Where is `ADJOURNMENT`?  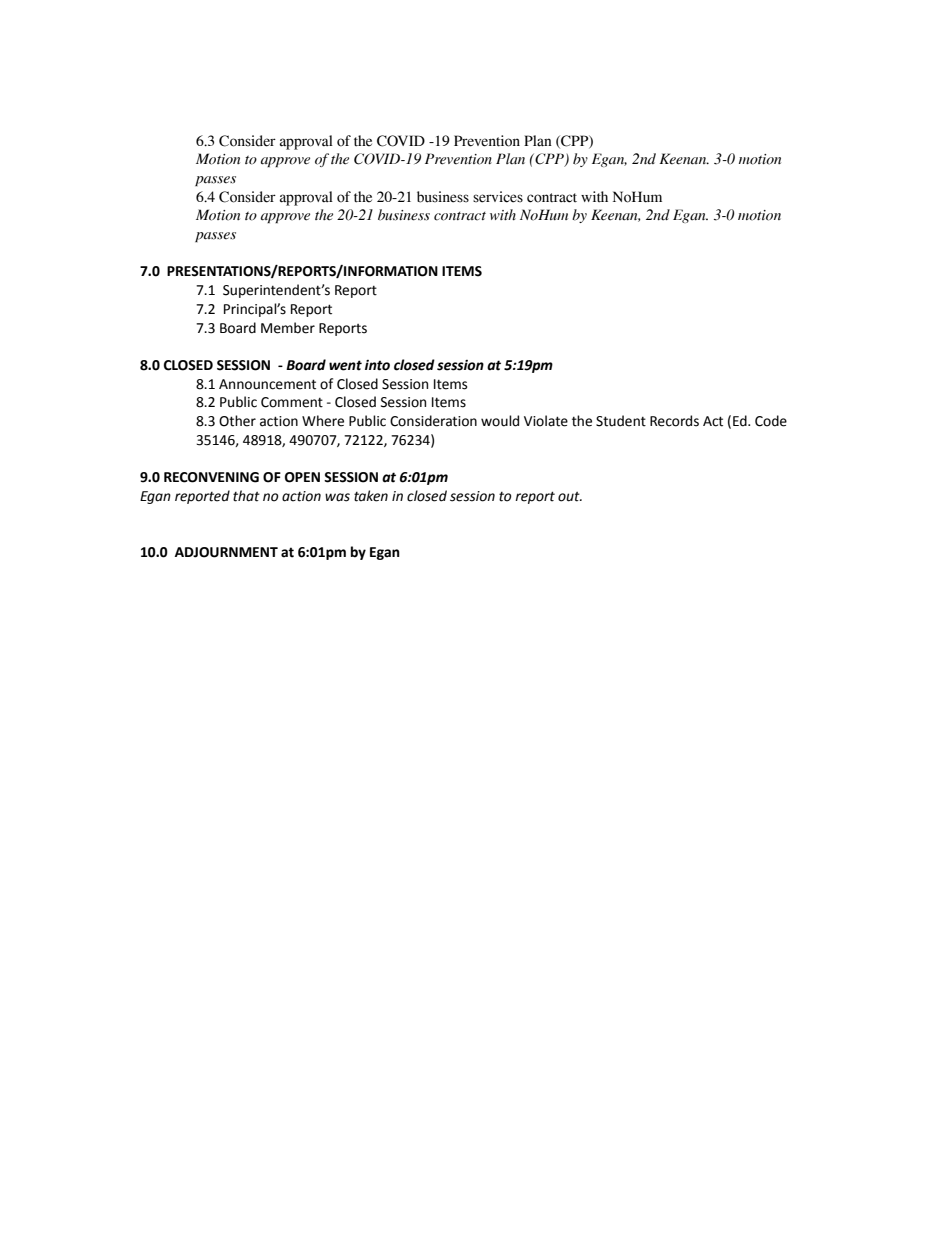 ADJOURNMENT is located at coordinates (226, 552).
